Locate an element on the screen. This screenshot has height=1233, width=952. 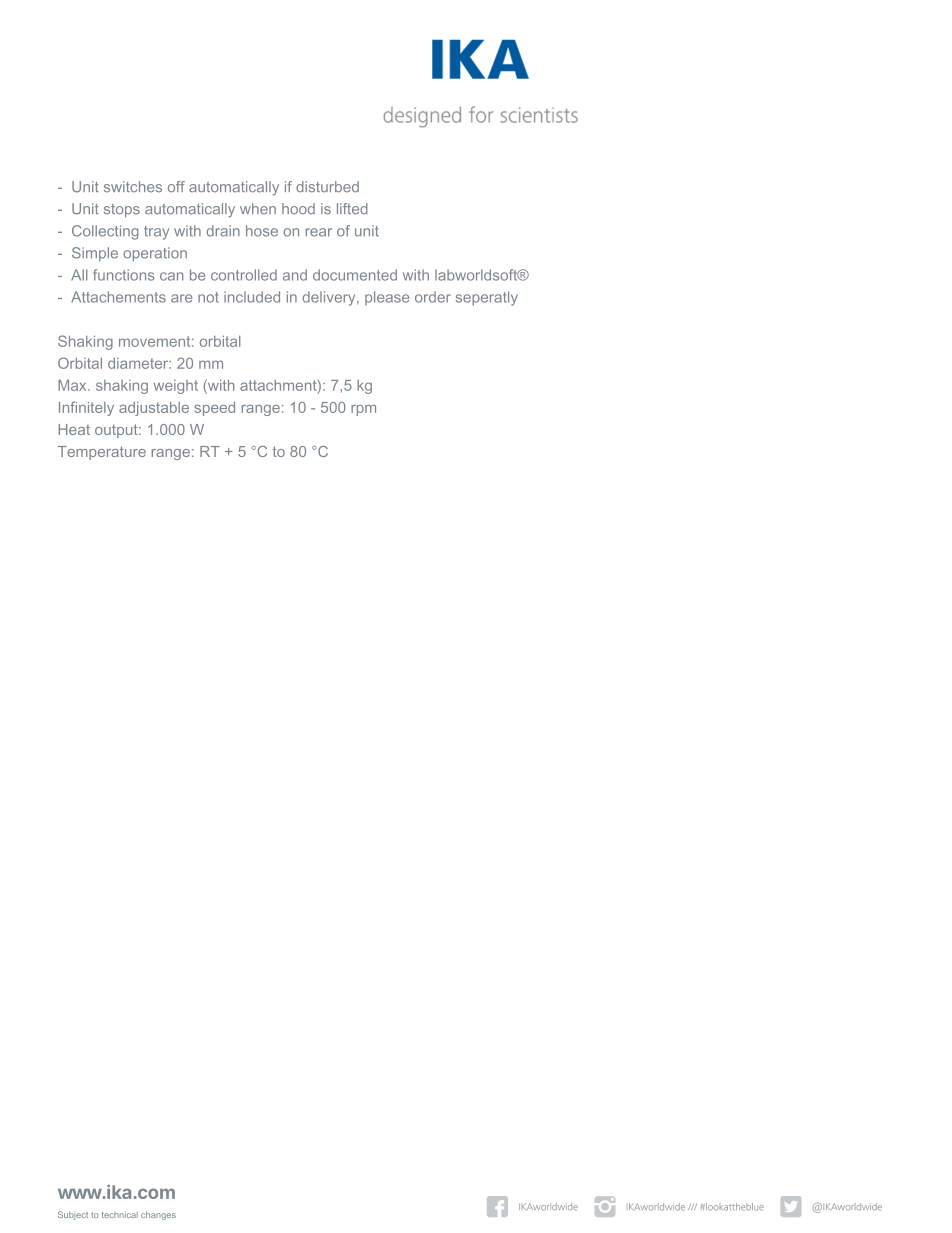
order is located at coordinates (433, 297).
